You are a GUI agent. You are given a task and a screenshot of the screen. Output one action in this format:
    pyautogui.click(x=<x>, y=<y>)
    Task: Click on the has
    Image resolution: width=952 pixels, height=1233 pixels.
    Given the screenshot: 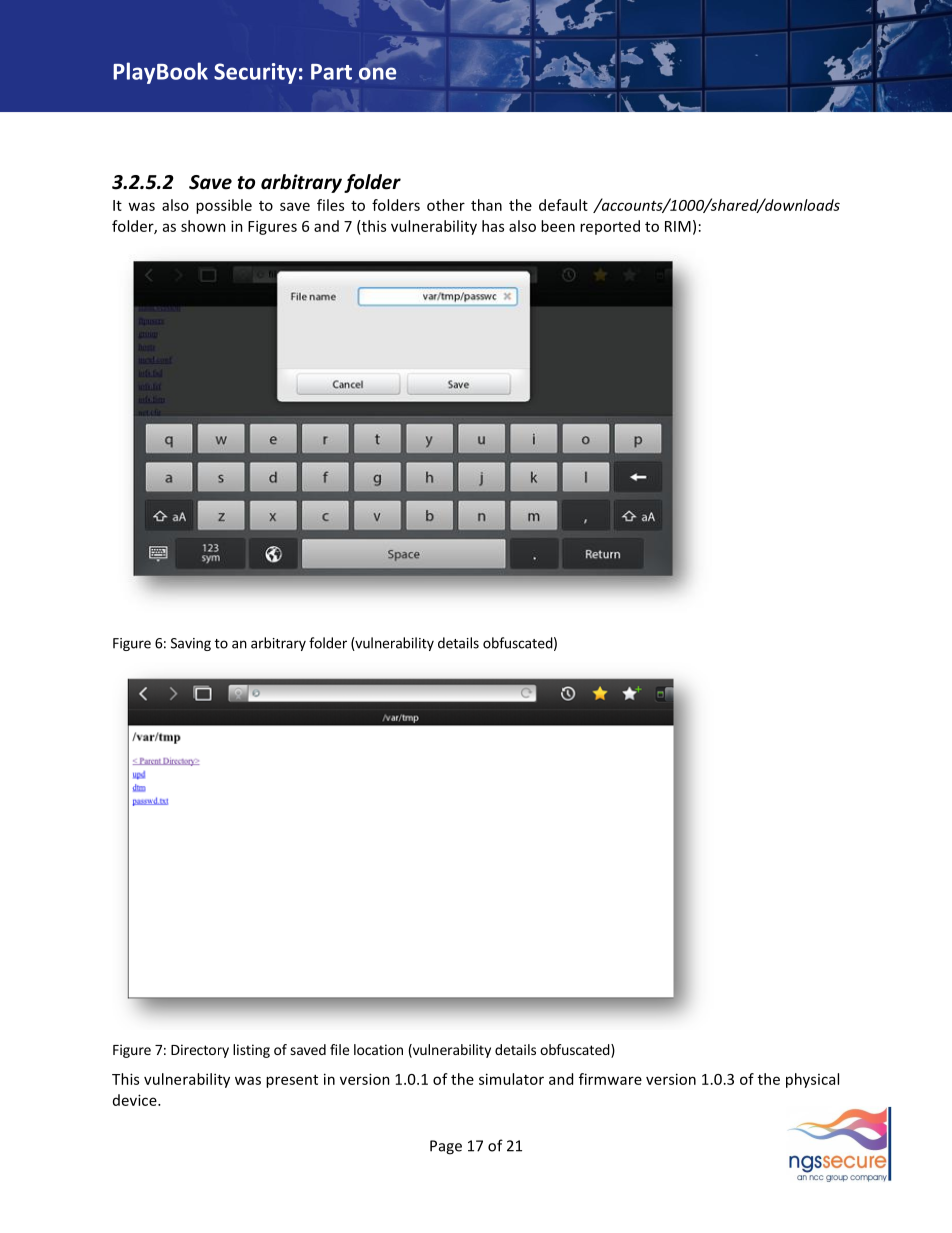 What is the action you would take?
    pyautogui.click(x=493, y=226)
